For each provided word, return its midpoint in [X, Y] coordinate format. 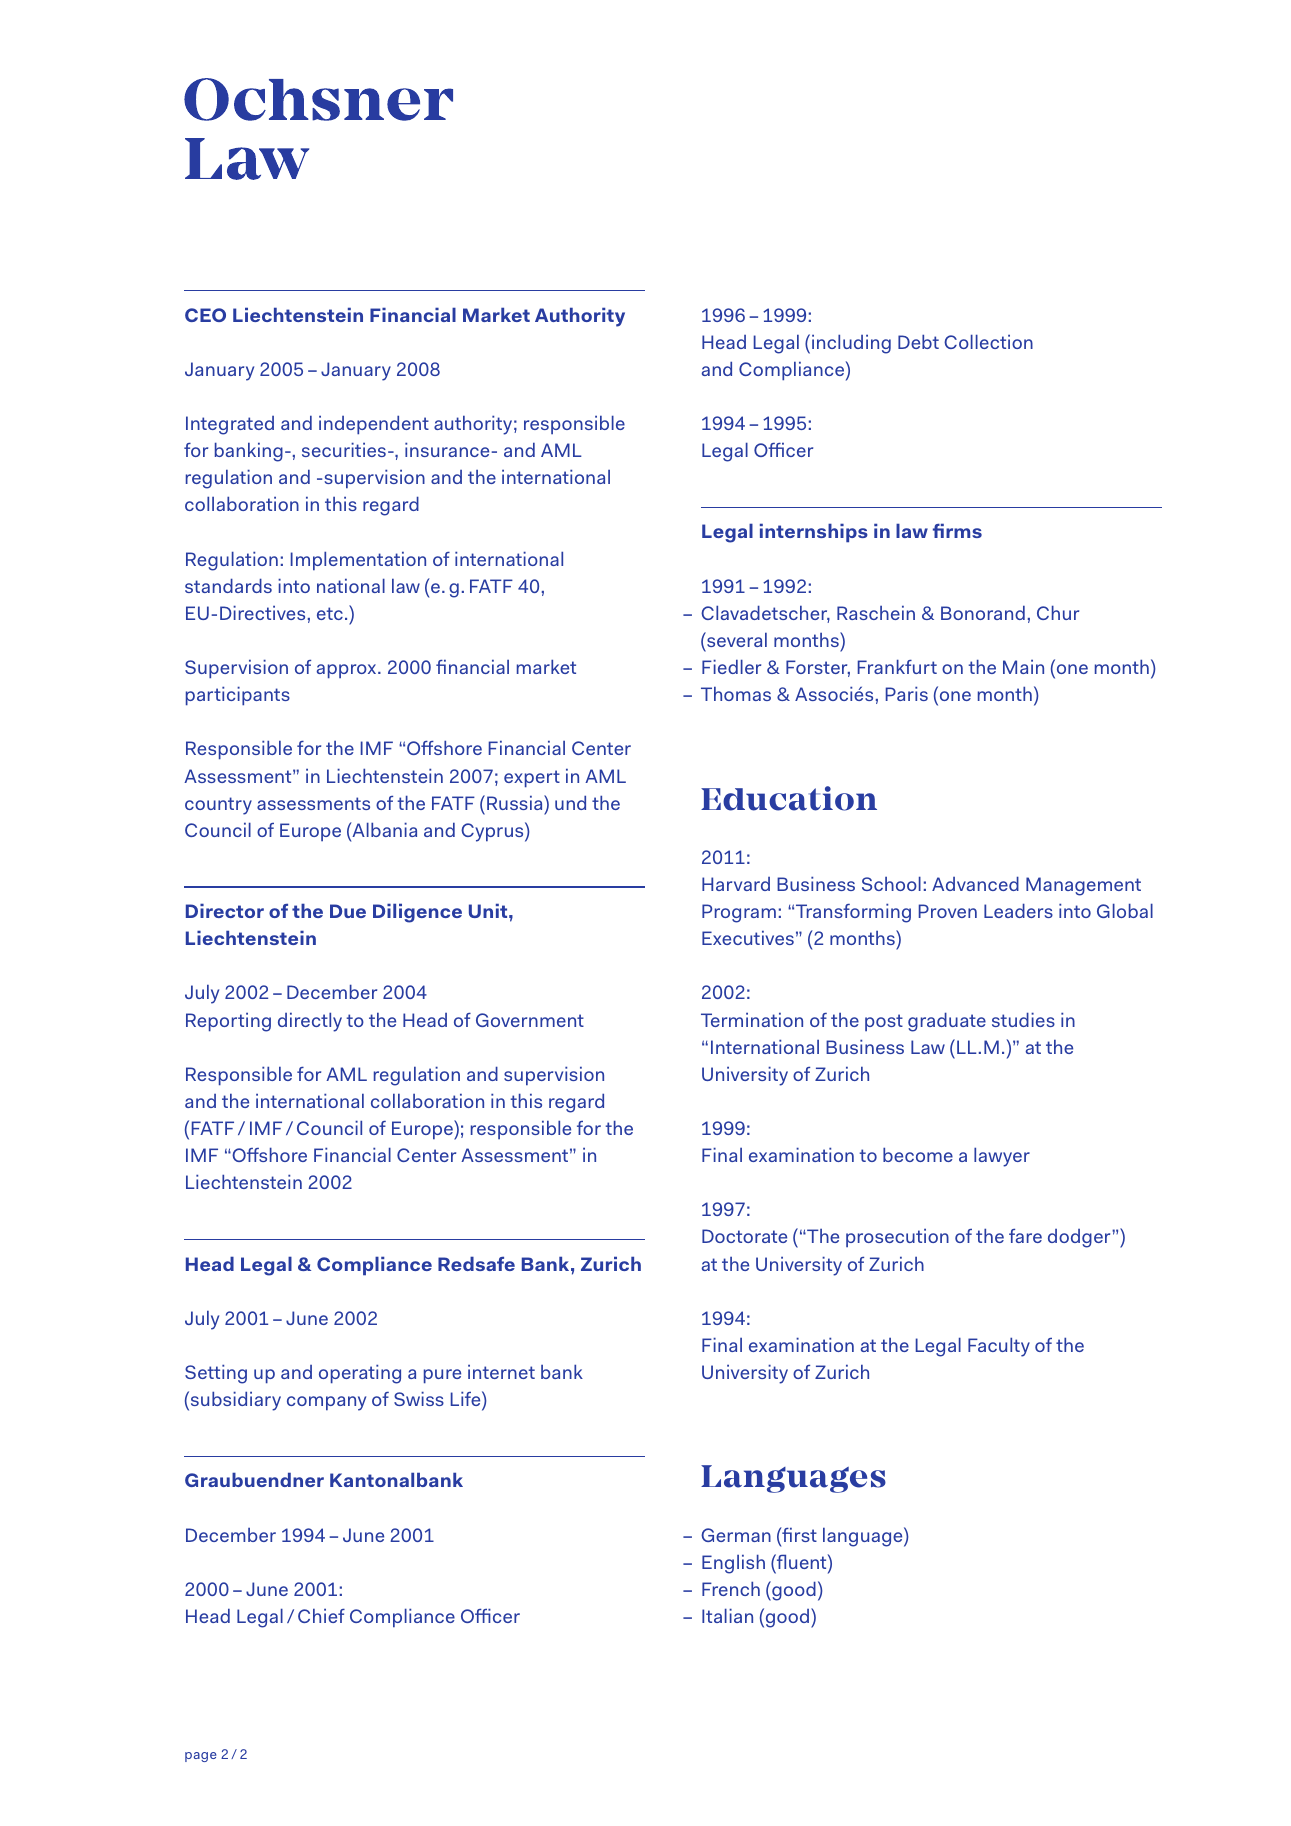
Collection [988, 341]
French [731, 1588]
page [200, 1757]
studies [1023, 1019]
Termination [752, 1019]
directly [310, 1022]
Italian [727, 1615]
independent [374, 425]
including [851, 344]
